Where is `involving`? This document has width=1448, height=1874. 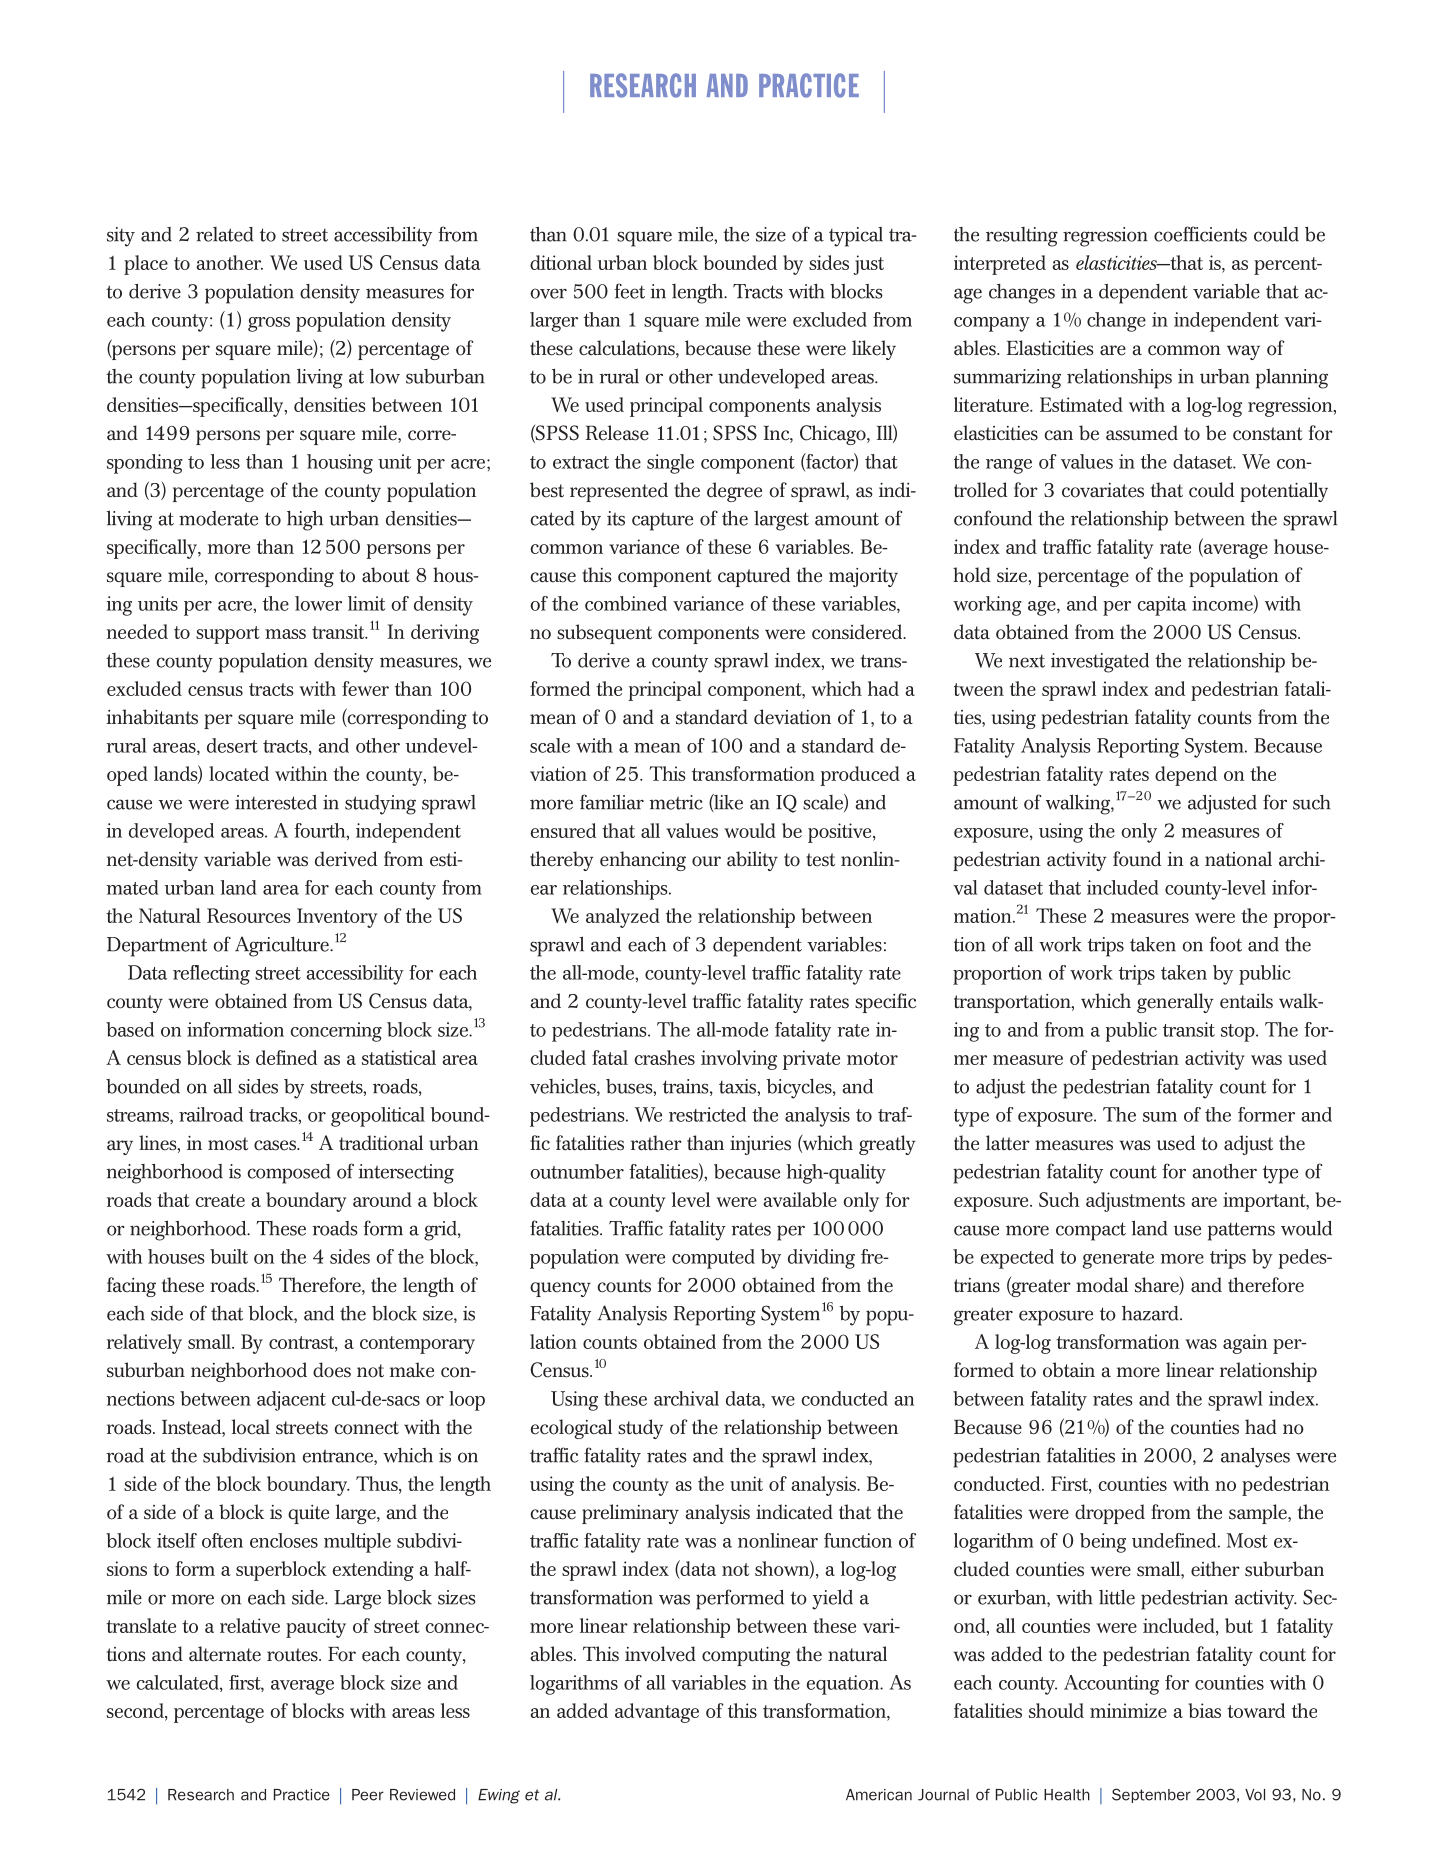 involving is located at coordinates (739, 1060).
